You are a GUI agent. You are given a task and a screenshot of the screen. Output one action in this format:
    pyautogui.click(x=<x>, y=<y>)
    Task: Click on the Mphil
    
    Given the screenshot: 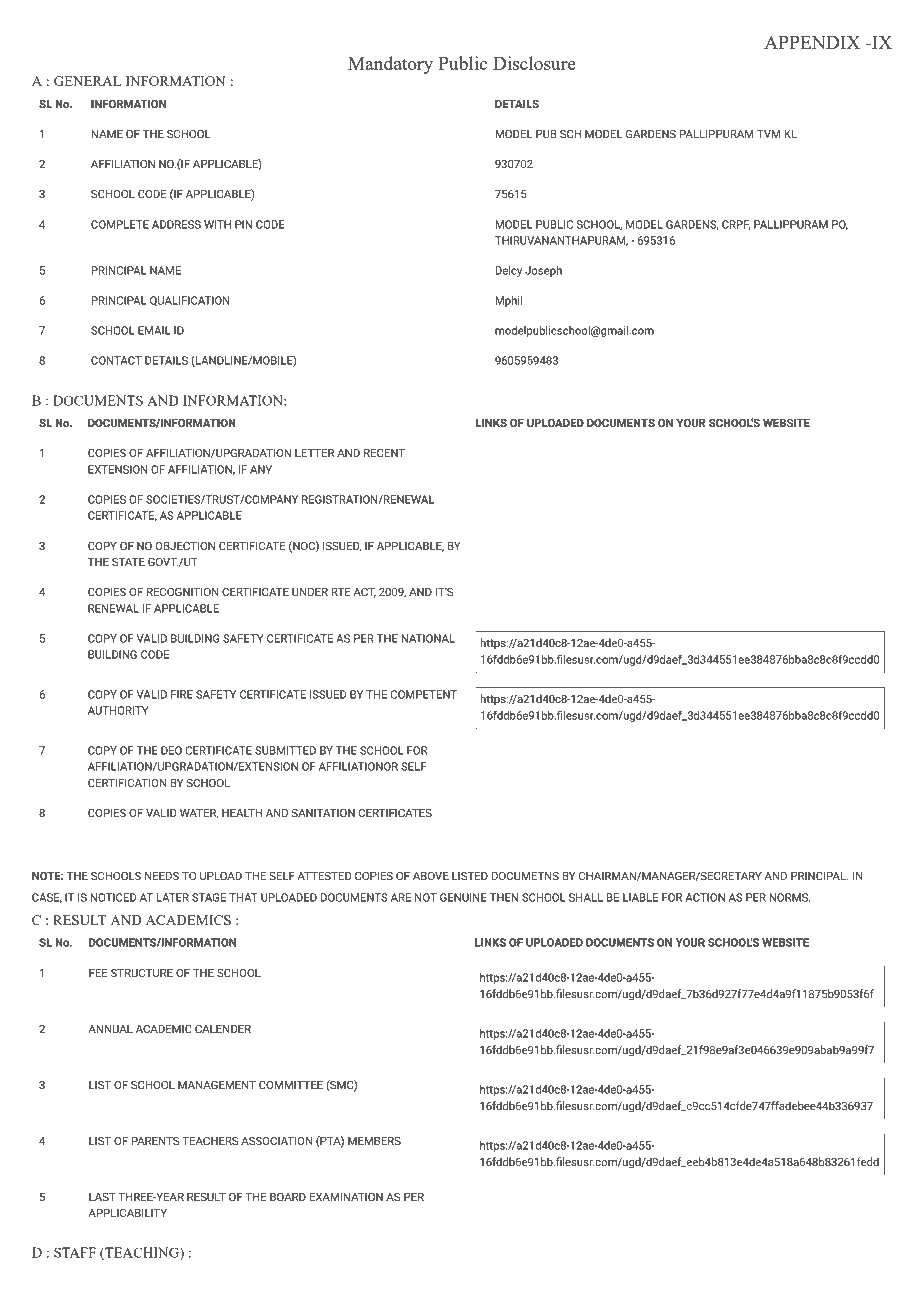 What is the action you would take?
    pyautogui.click(x=508, y=301)
